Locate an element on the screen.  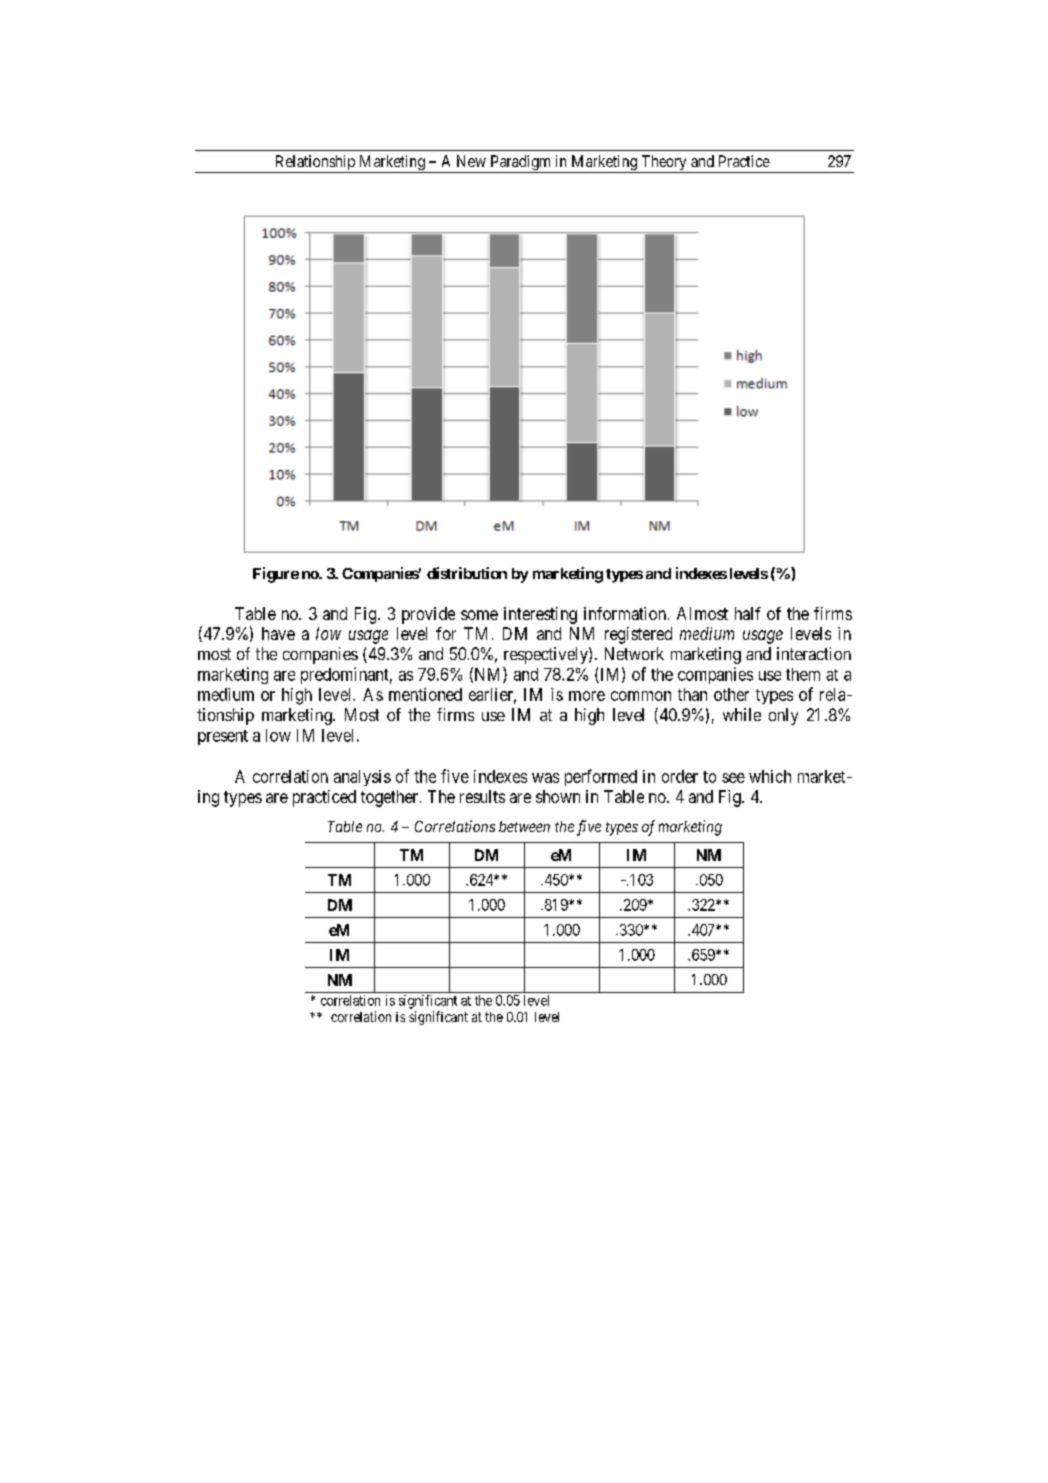
have is located at coordinates (278, 633).
